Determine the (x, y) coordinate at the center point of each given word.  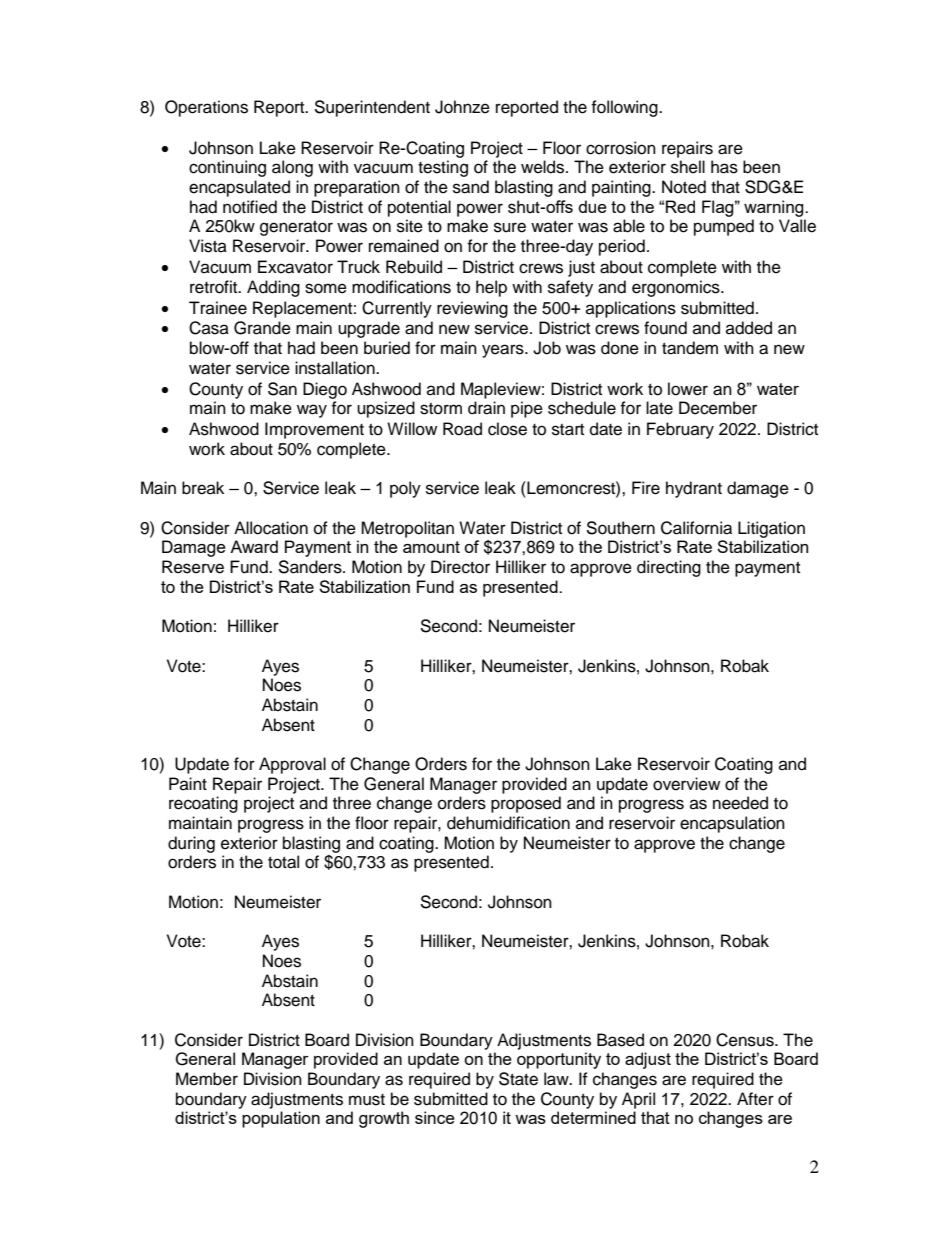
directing (669, 568)
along (292, 168)
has (724, 167)
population (281, 1119)
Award (254, 546)
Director (460, 567)
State (518, 1079)
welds (544, 167)
